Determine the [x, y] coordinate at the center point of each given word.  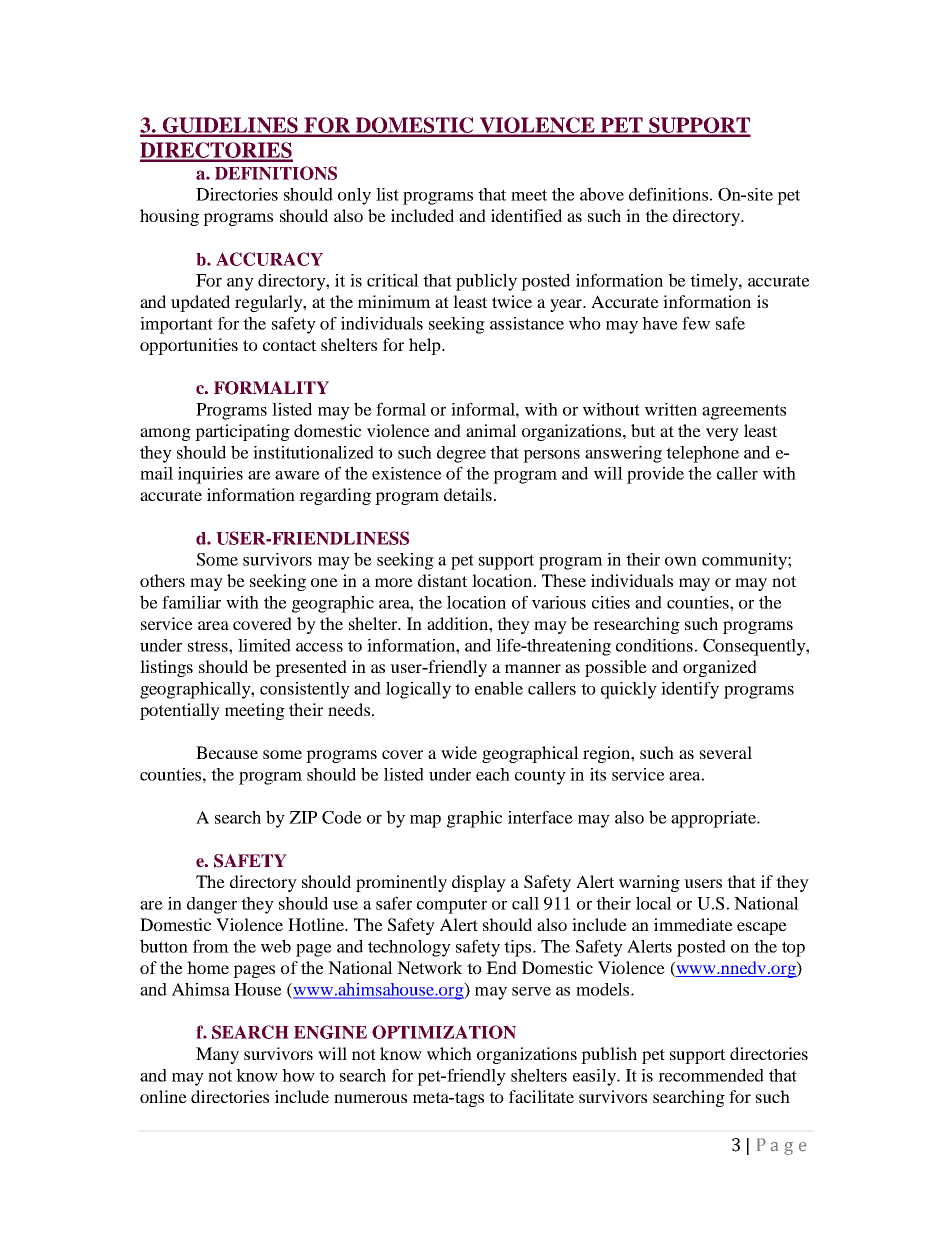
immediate [693, 924]
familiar [191, 602]
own [681, 561]
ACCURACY [269, 259]
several [726, 752]
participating [242, 432]
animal [491, 430]
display [479, 883]
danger [212, 905]
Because [227, 752]
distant [442, 580]
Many [217, 1055]
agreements [744, 412]
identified [526, 215]
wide [459, 752]
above [602, 194]
